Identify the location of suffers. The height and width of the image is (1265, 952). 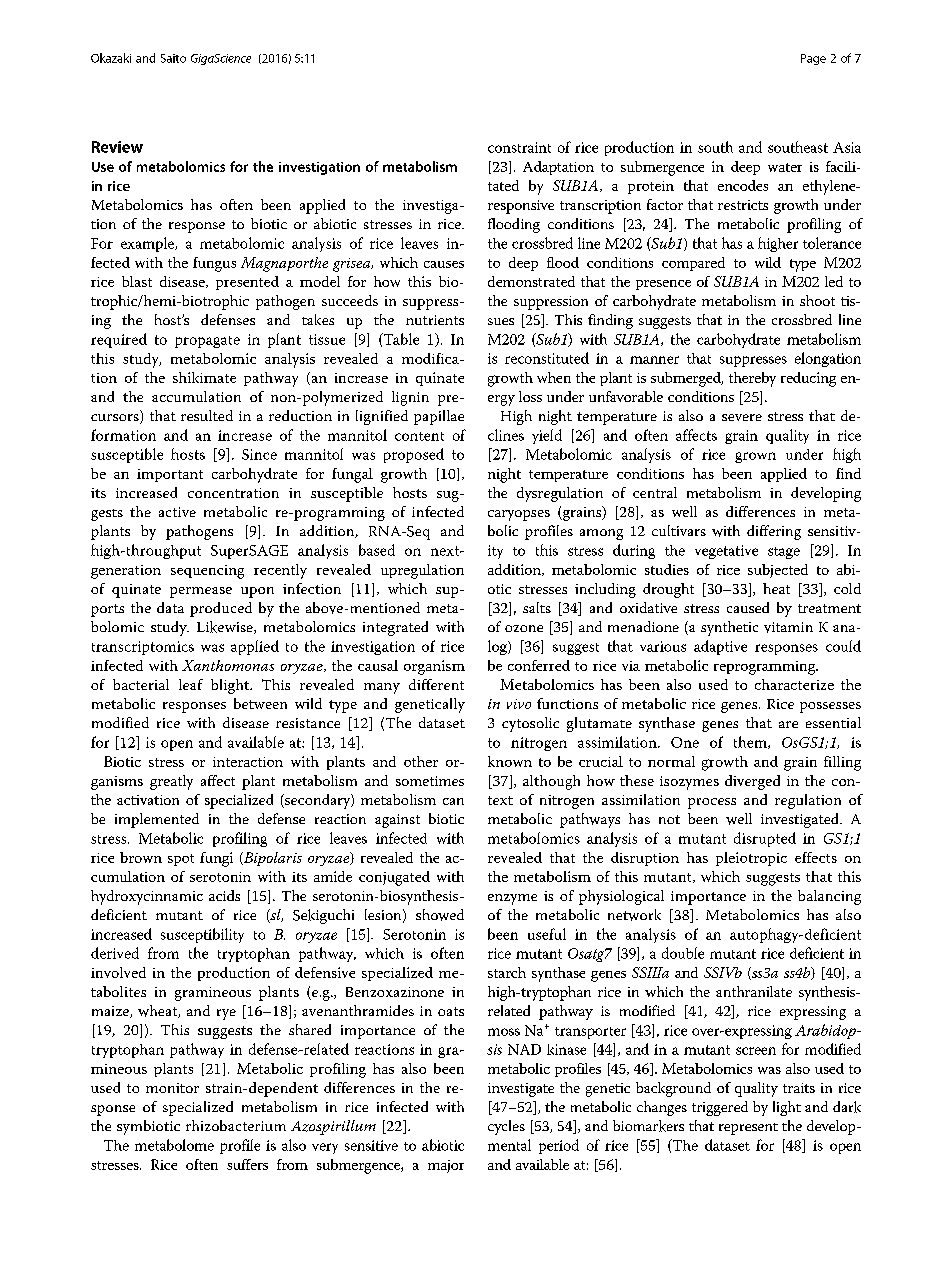
(247, 1164).
